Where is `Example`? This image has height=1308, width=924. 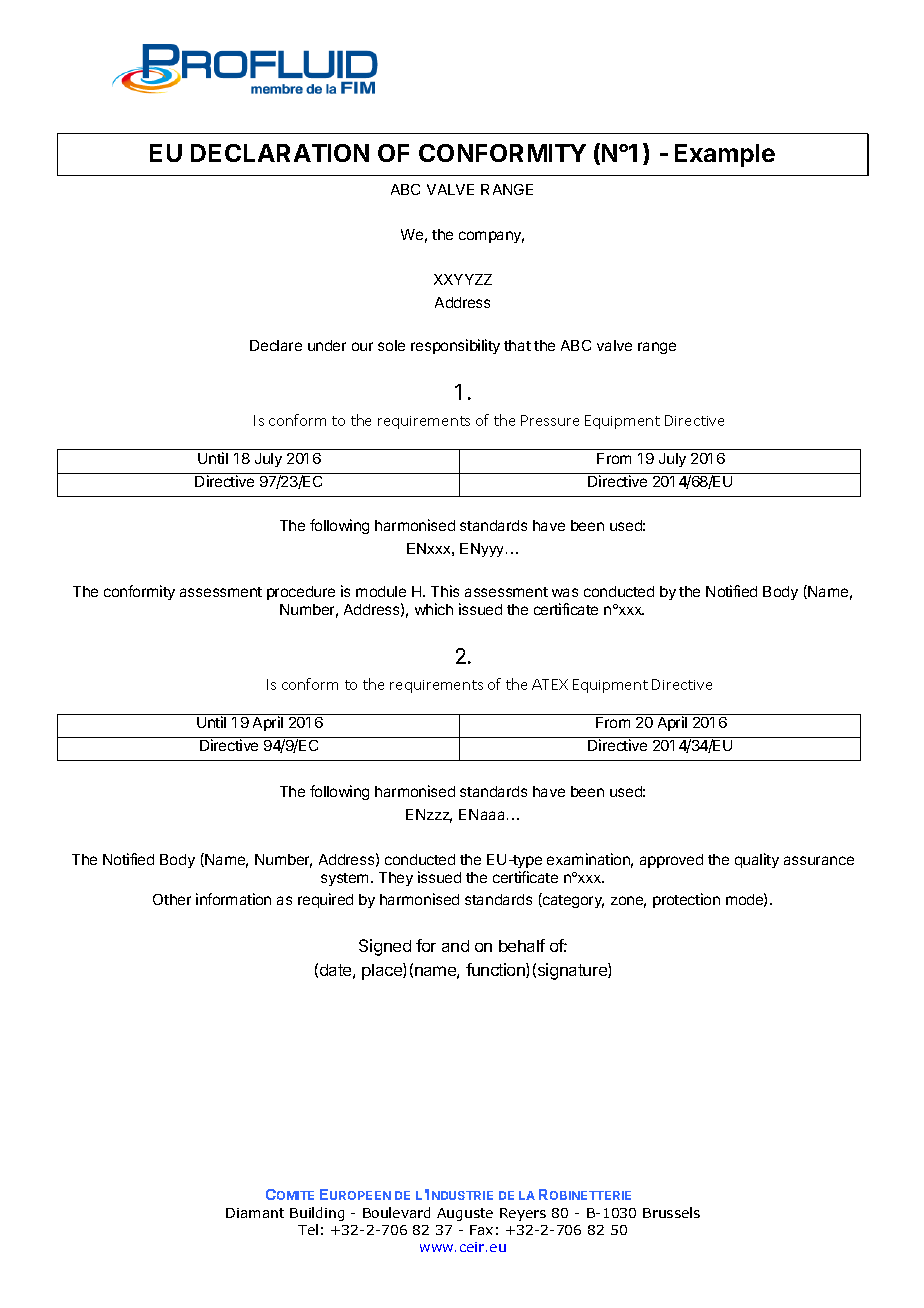 Example is located at coordinates (725, 155).
